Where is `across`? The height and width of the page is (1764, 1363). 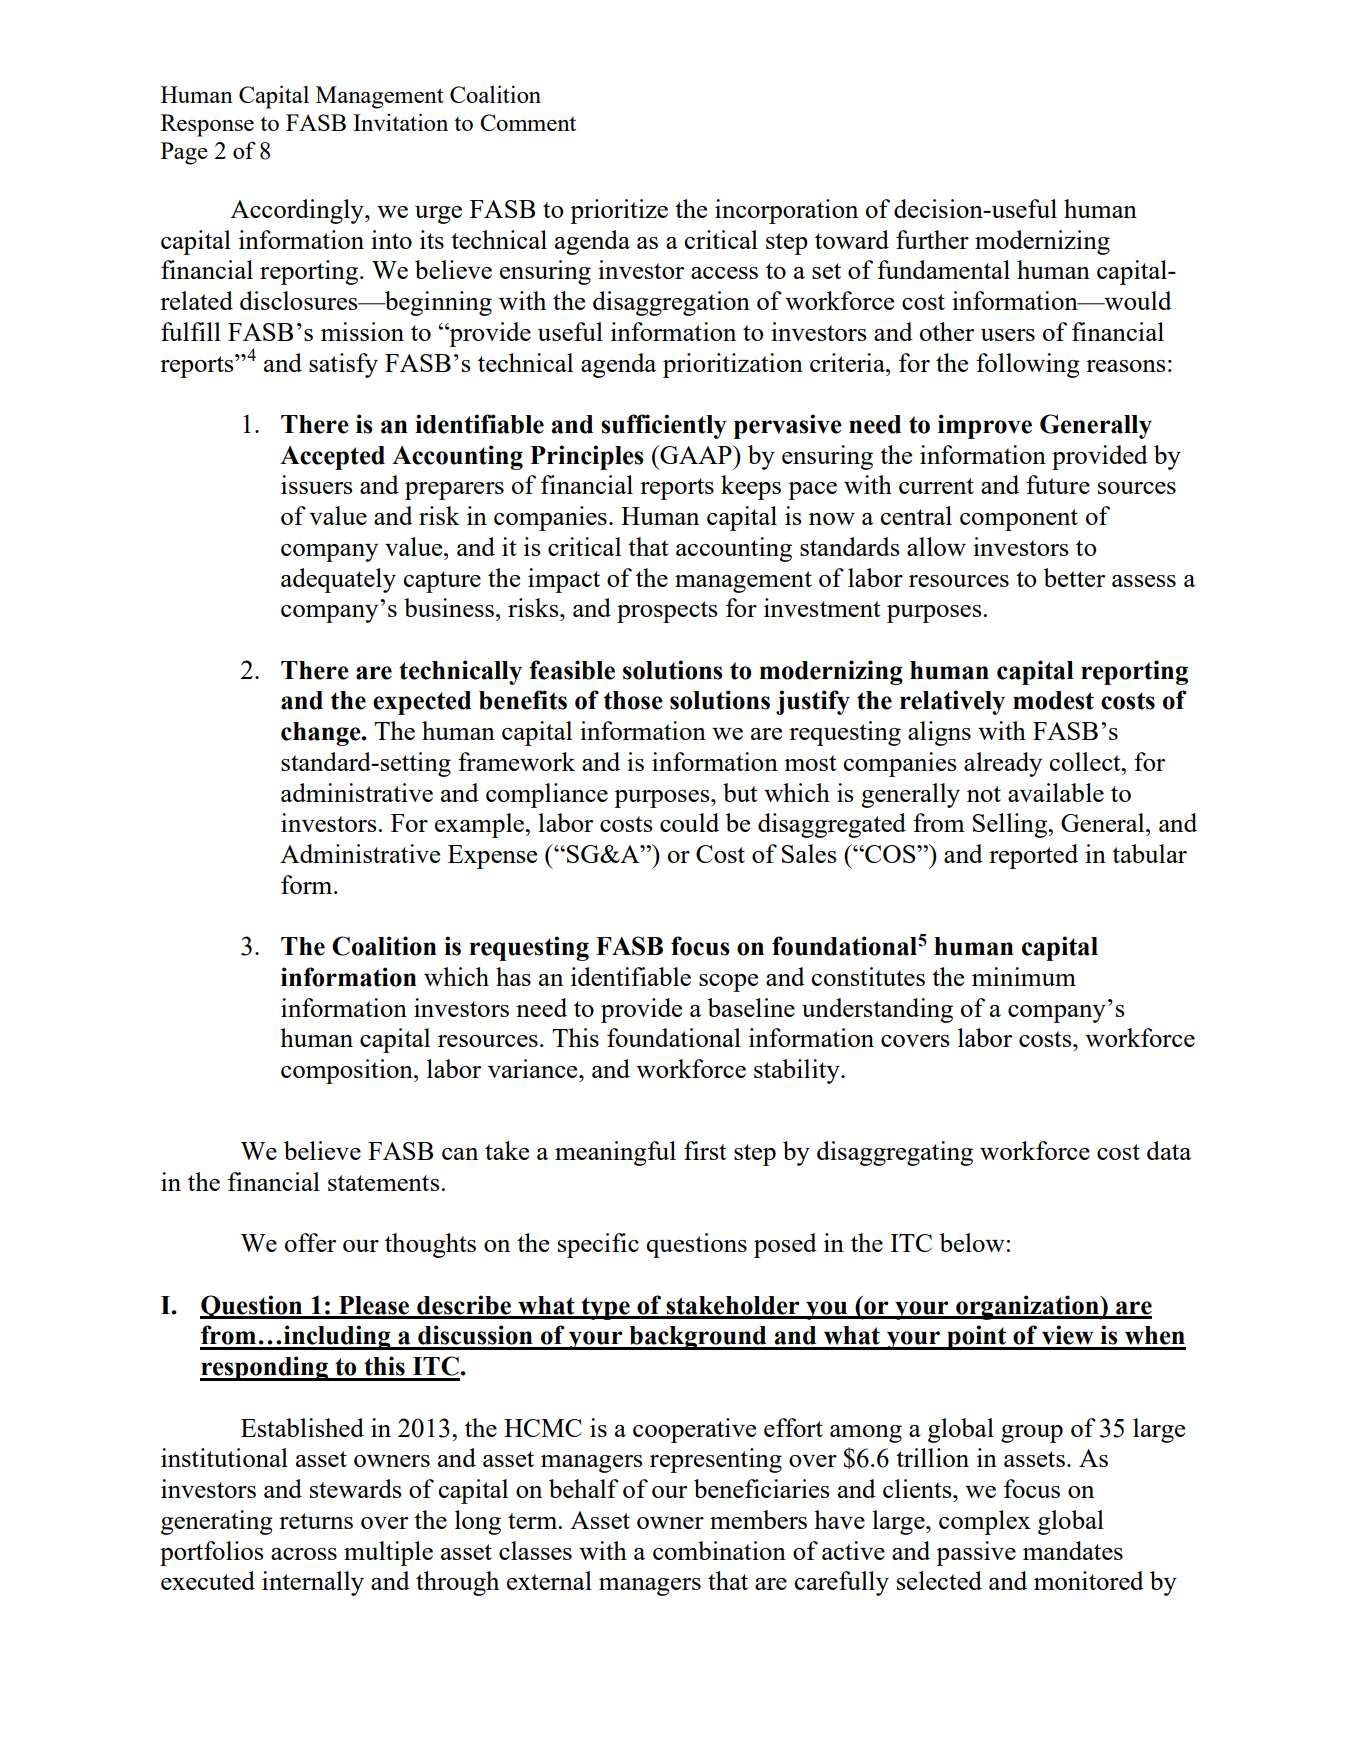 across is located at coordinates (304, 1554).
